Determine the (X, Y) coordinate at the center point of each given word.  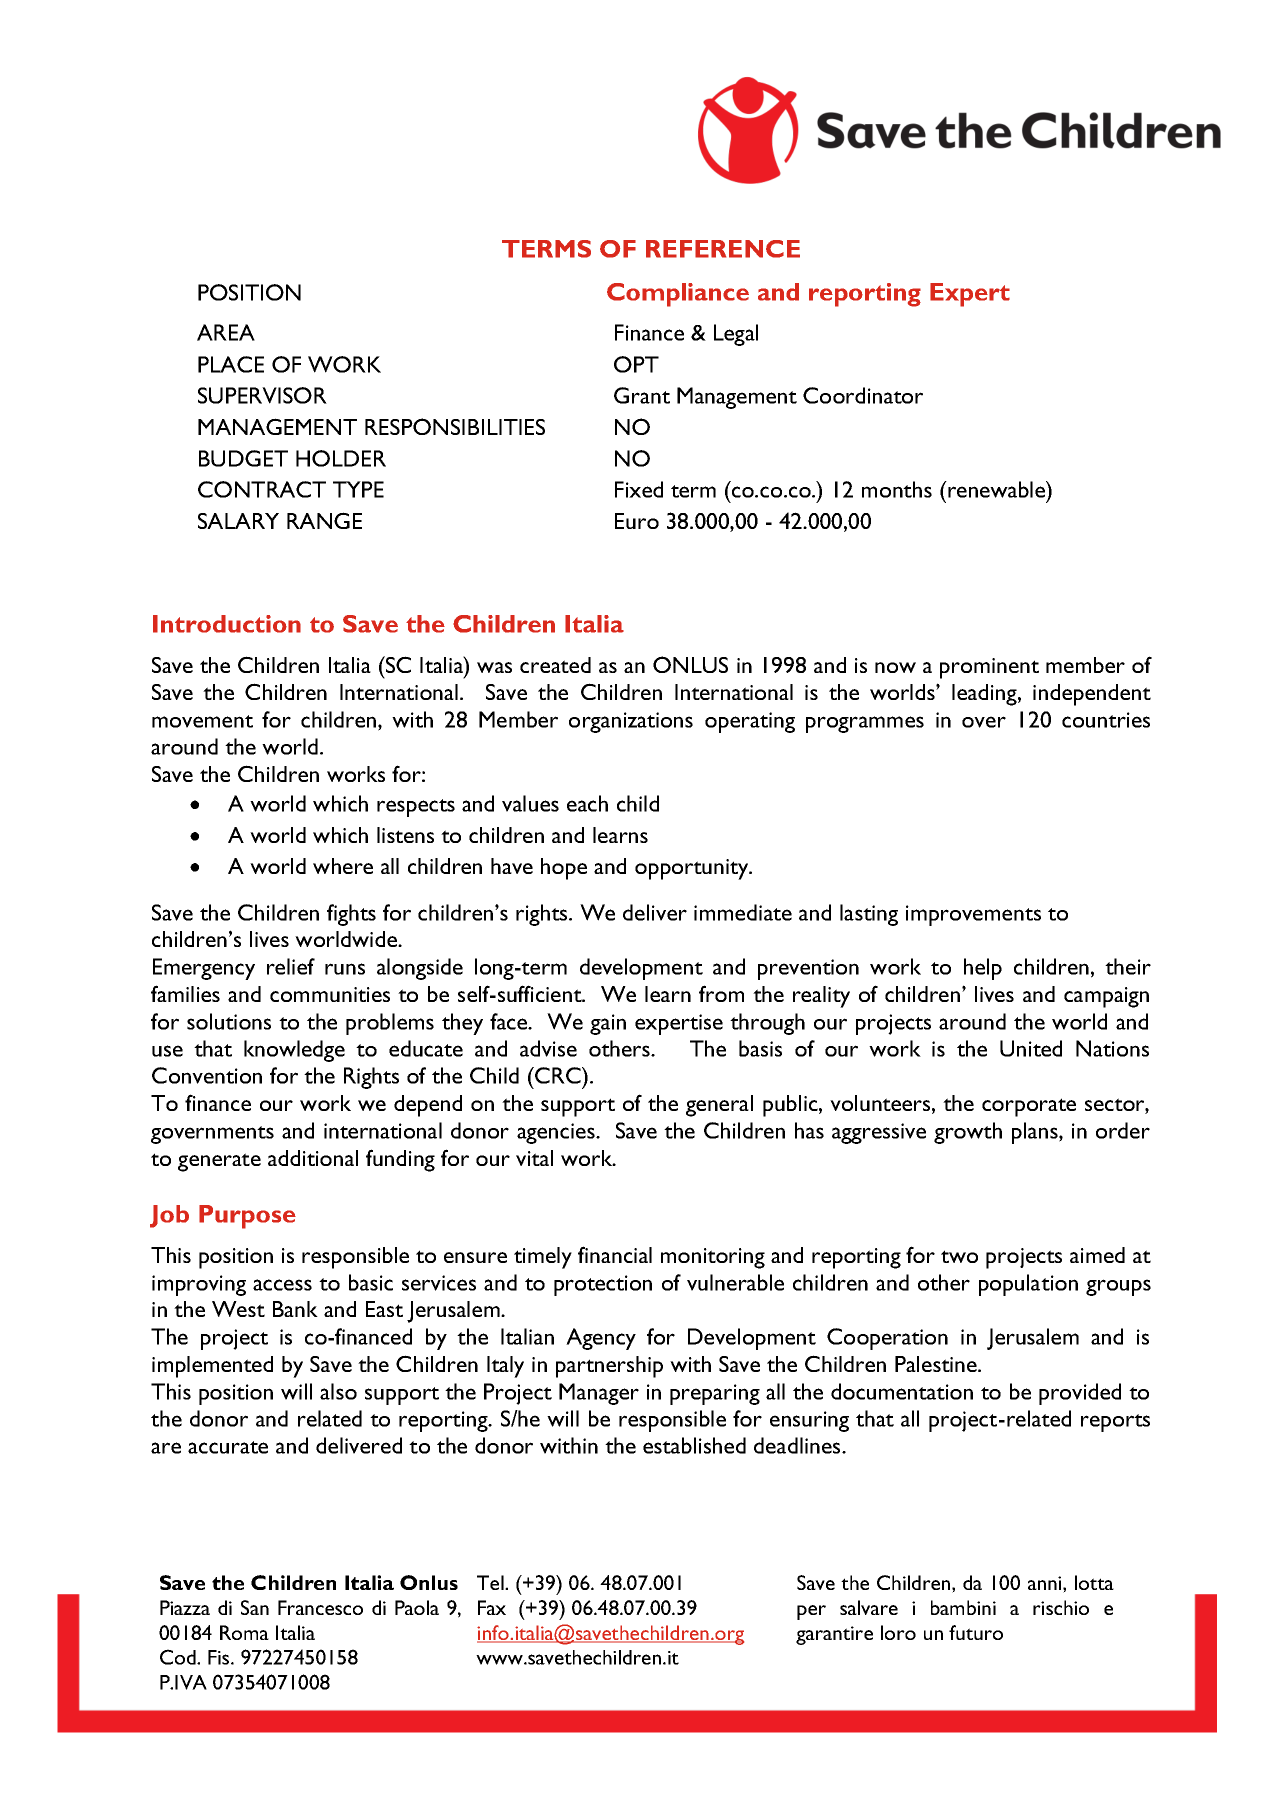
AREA (226, 332)
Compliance (678, 295)
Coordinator (863, 395)
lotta (1094, 1582)
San (255, 1607)
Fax (492, 1607)
